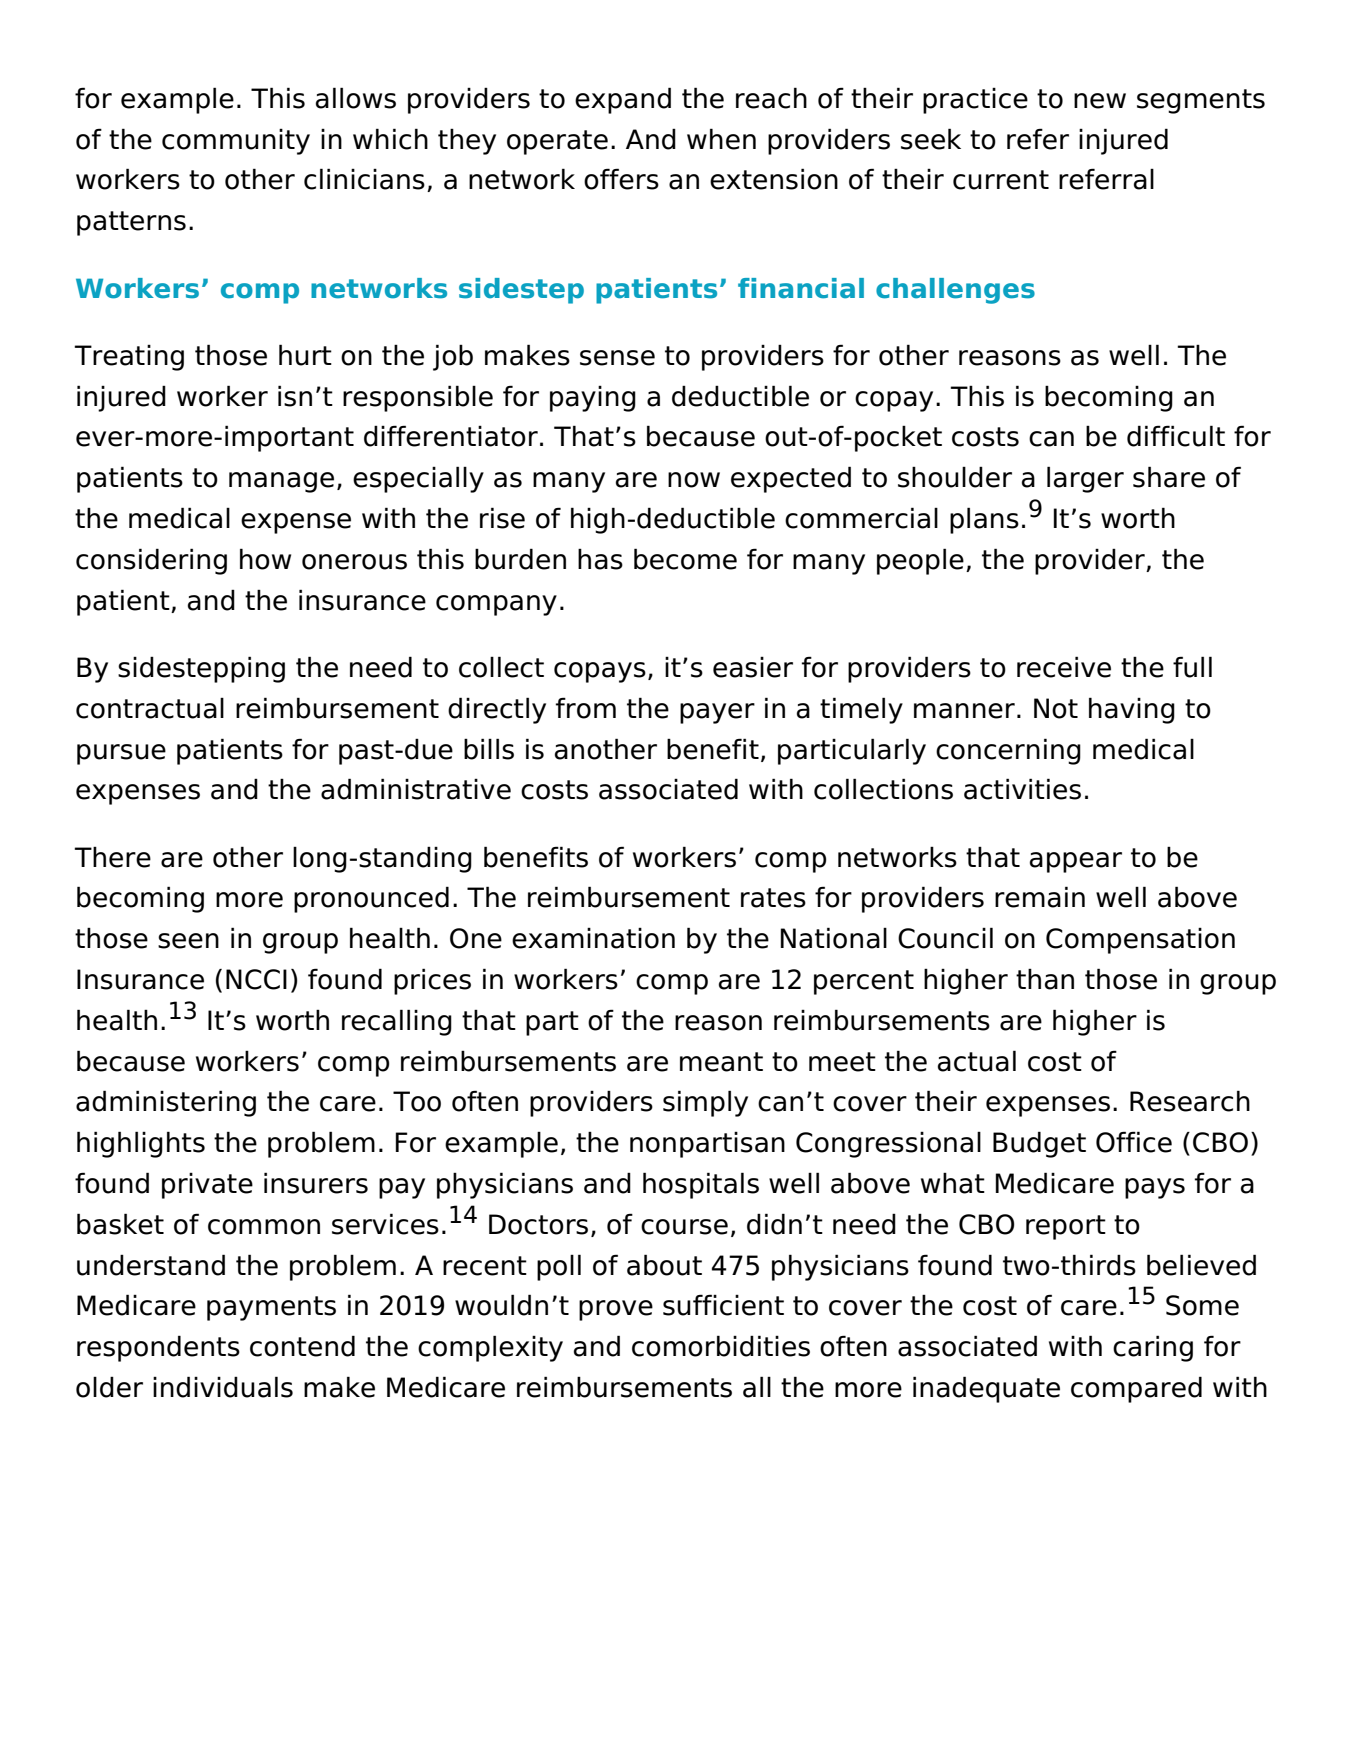 The width and height of the screenshot is (1354, 1752). What do you see at coordinates (1008, 751) in the screenshot?
I see `concerning` at bounding box center [1008, 751].
